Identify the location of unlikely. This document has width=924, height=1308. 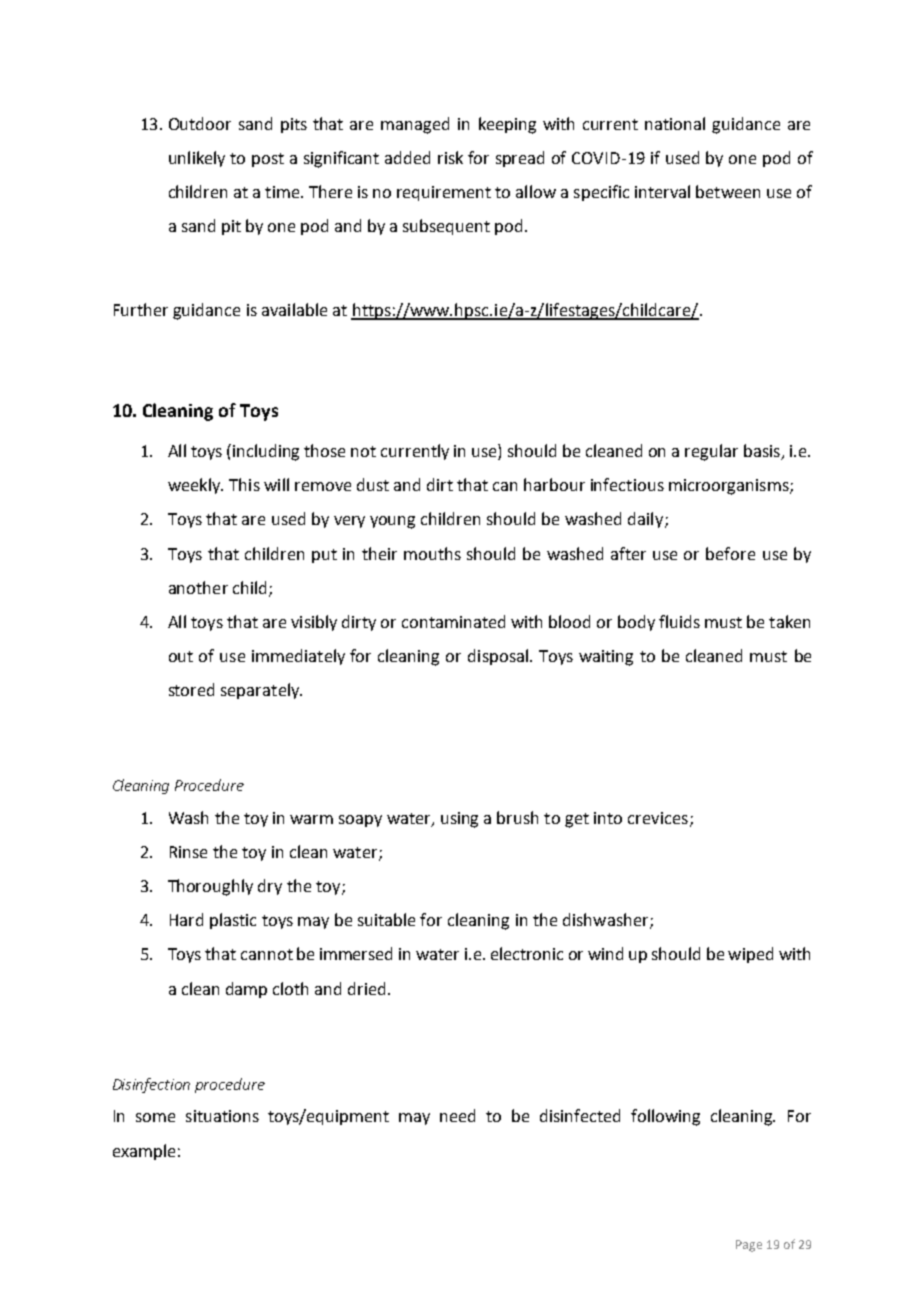
(197, 159).
